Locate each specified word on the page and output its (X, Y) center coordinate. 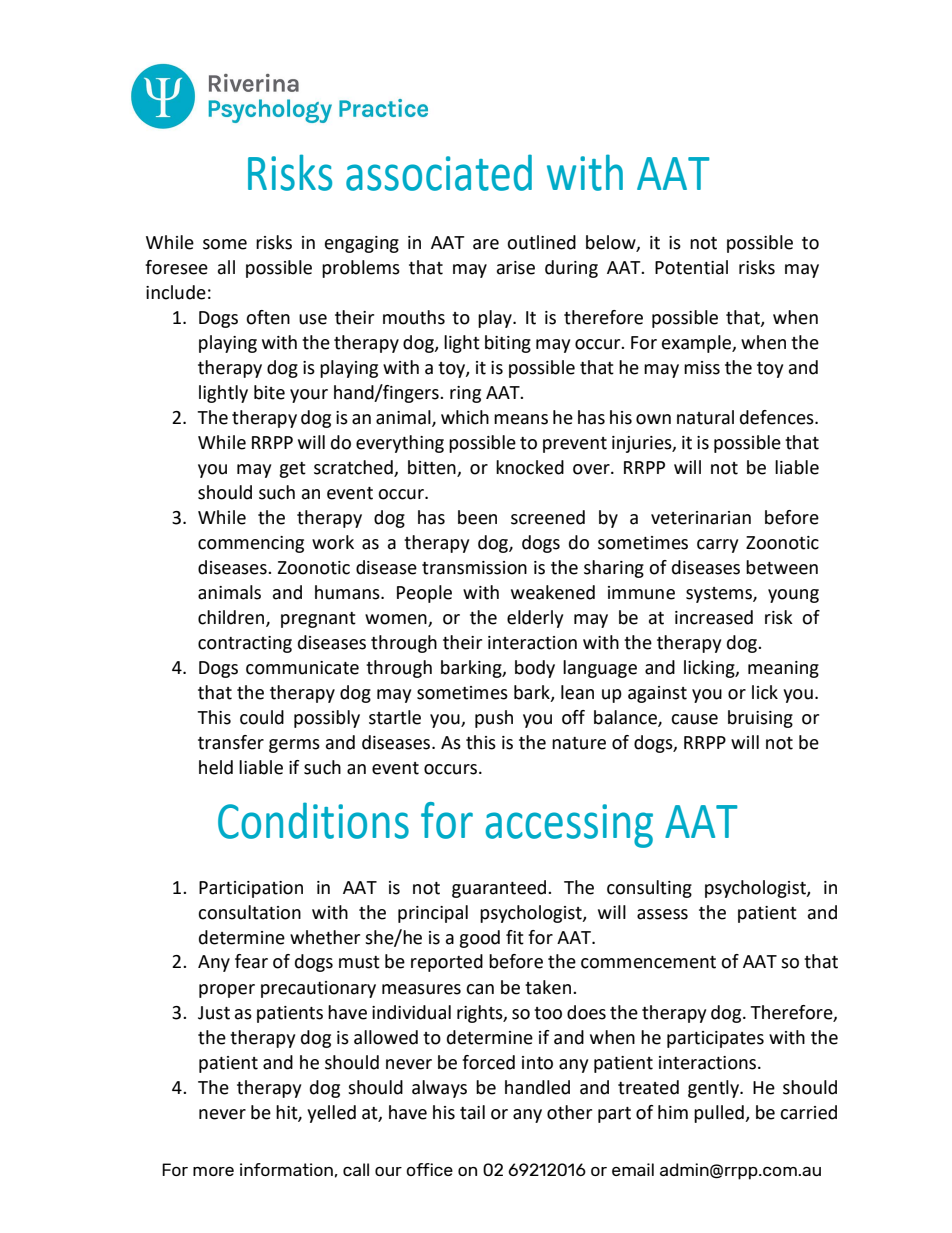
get (292, 470)
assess (662, 914)
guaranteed (500, 889)
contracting (245, 644)
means (521, 419)
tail (472, 1112)
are (486, 244)
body (535, 669)
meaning (783, 669)
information (286, 1169)
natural (705, 417)
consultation (249, 912)
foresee (176, 267)
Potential (691, 267)
